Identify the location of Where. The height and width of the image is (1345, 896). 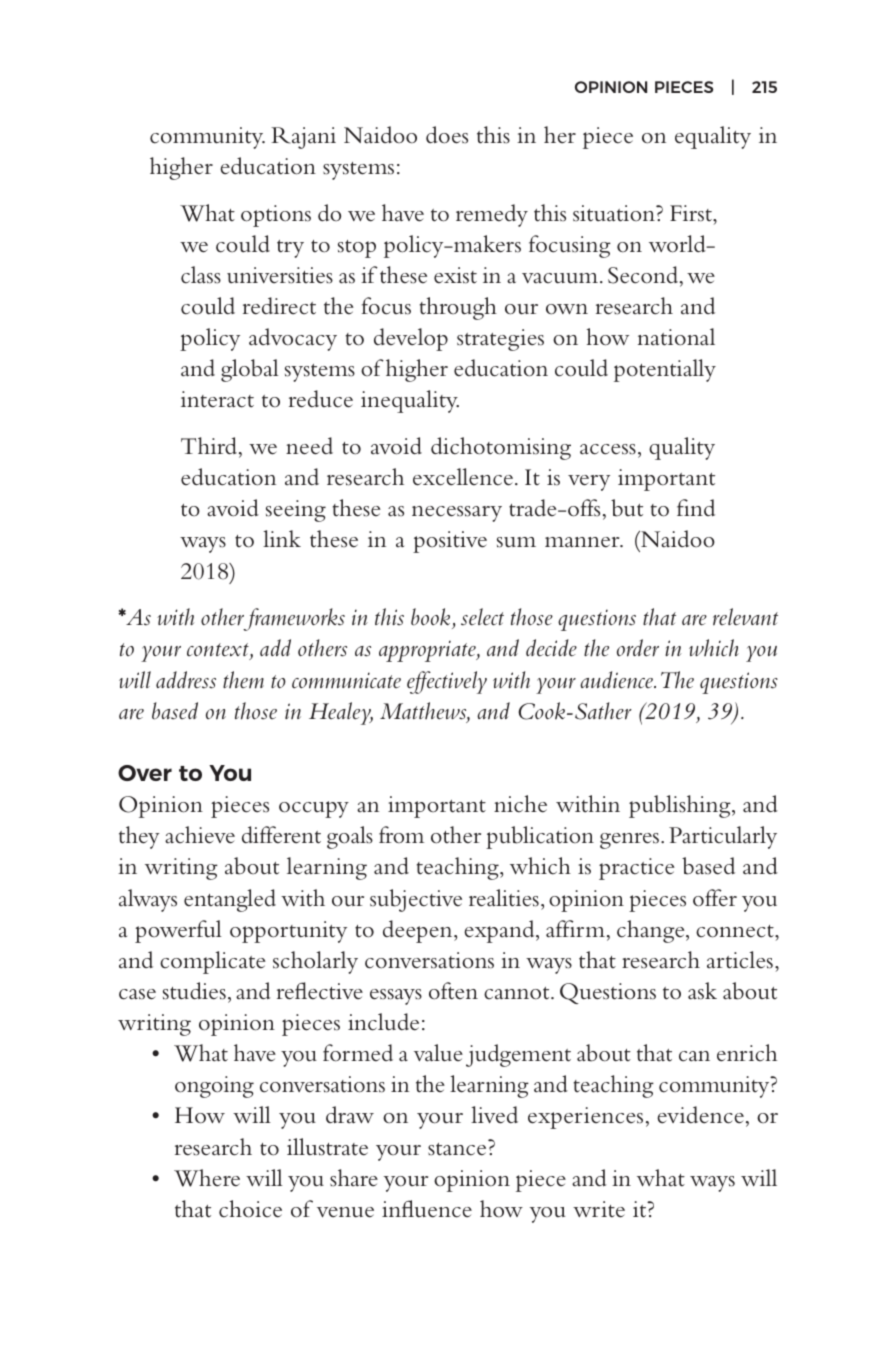
(207, 1178).
